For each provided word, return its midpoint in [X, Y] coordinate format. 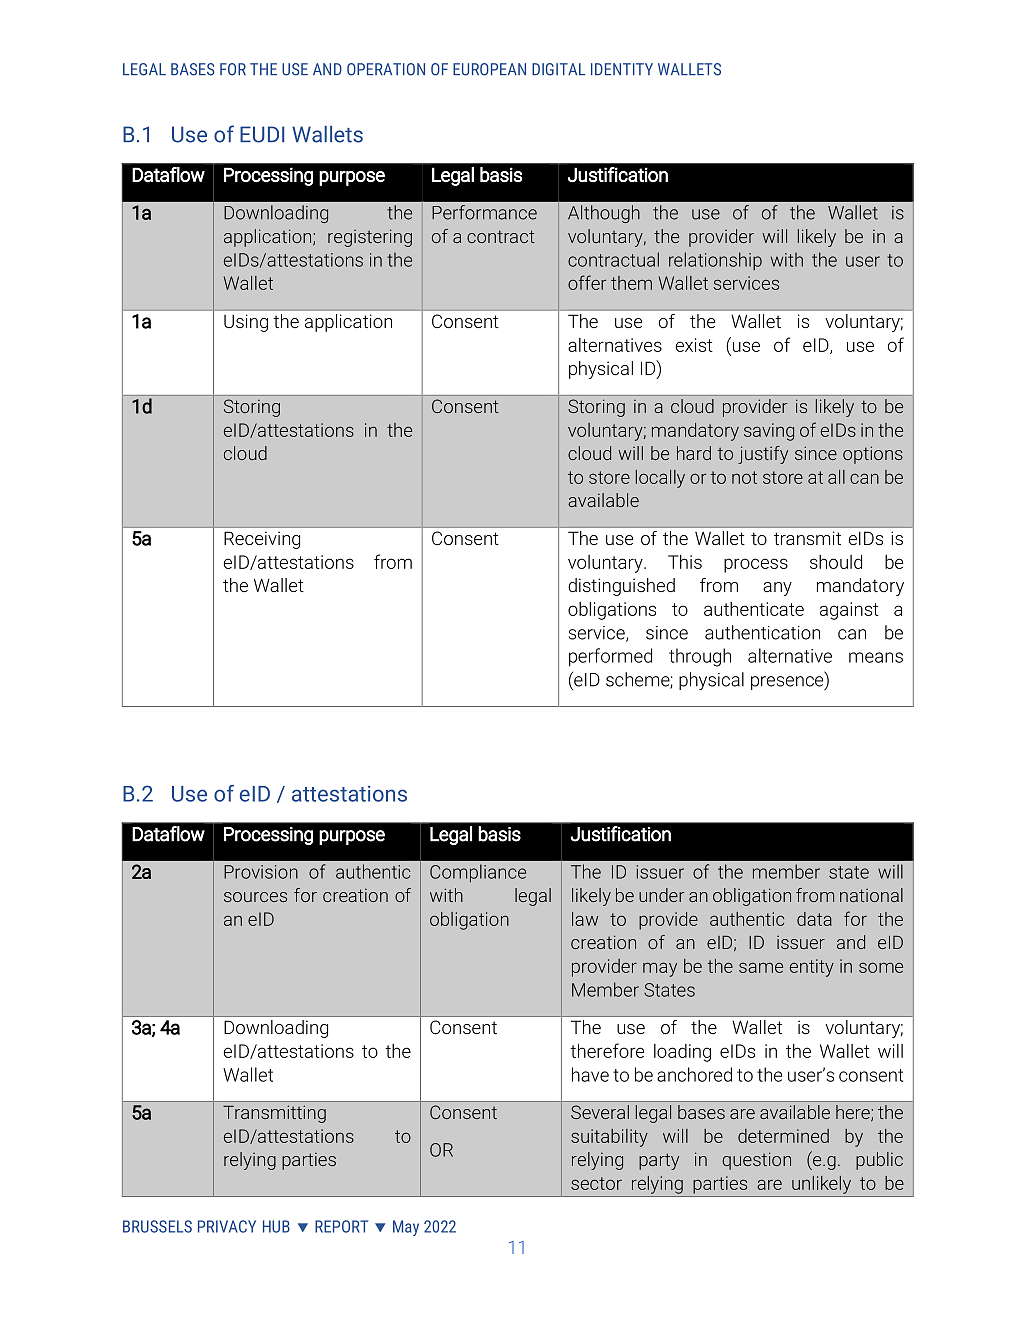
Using [246, 323]
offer [587, 282]
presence [788, 683]
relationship [715, 261]
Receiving [262, 540]
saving [769, 432]
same [761, 967]
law [585, 919]
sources [255, 897]
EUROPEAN [489, 69]
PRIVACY [227, 1226]
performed [610, 657]
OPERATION [386, 69]
